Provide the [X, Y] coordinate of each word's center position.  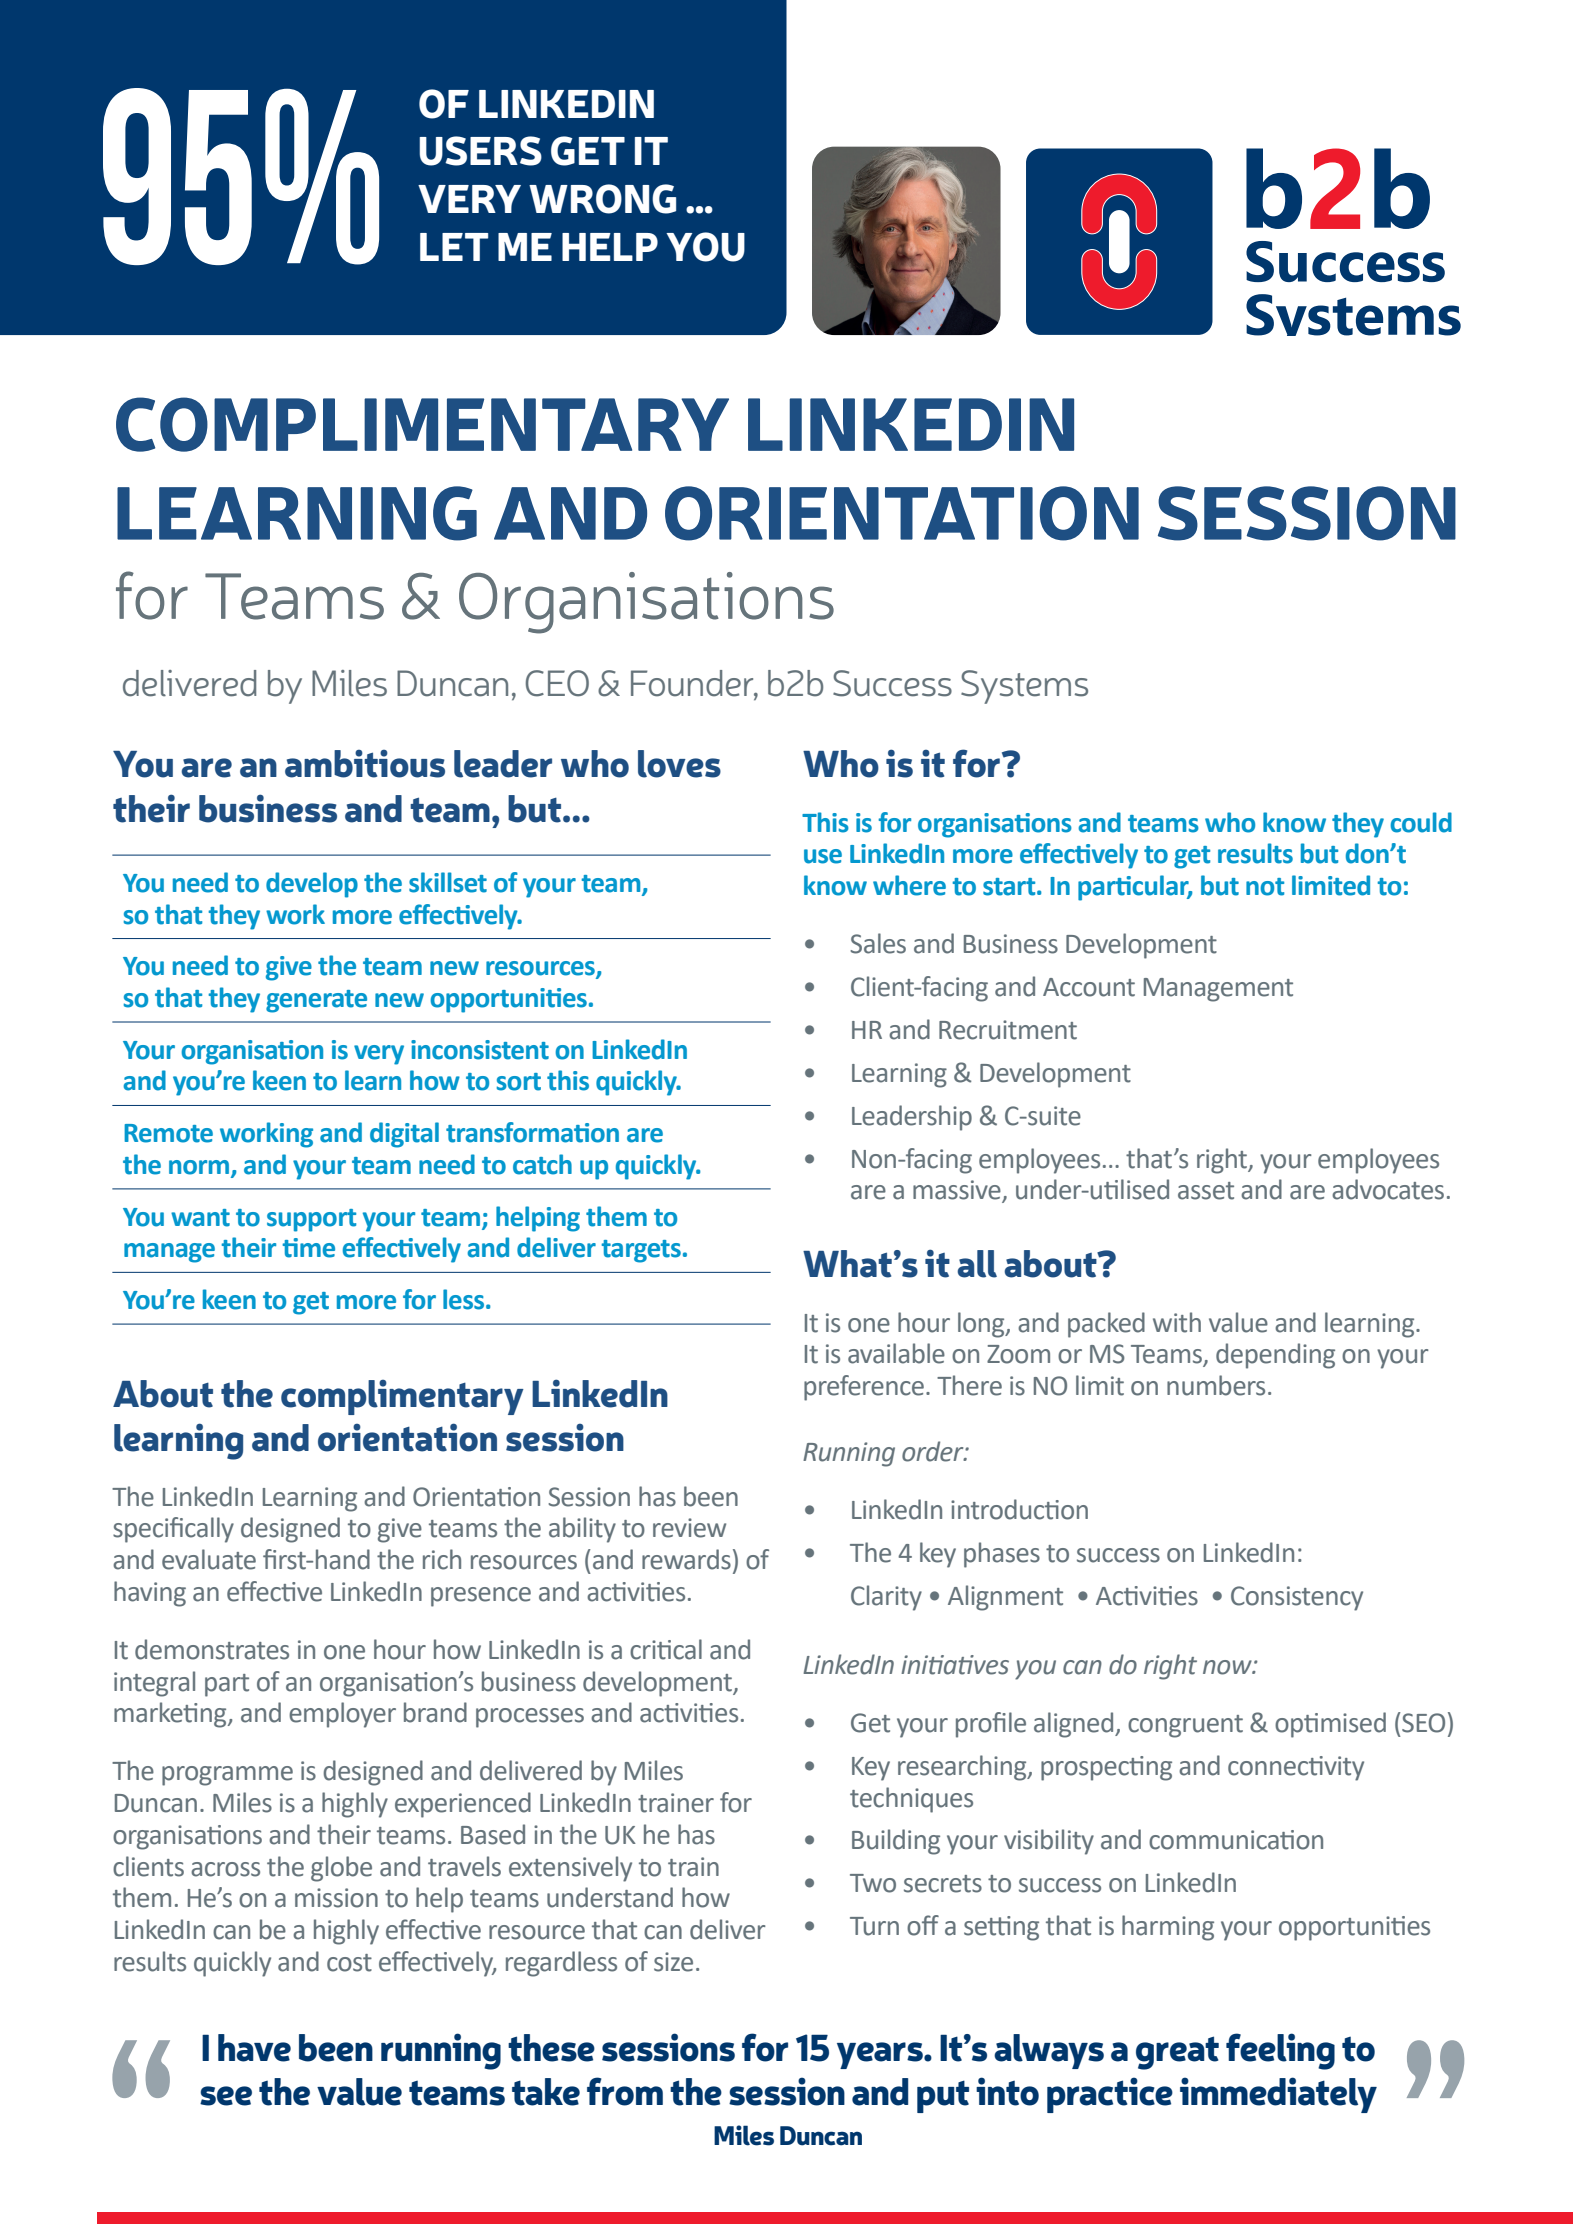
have [254, 2048]
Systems [1024, 687]
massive [958, 1191]
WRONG [602, 199]
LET [454, 247]
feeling [1280, 2051]
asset [1206, 1191]
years [881, 2055]
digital [404, 1135]
